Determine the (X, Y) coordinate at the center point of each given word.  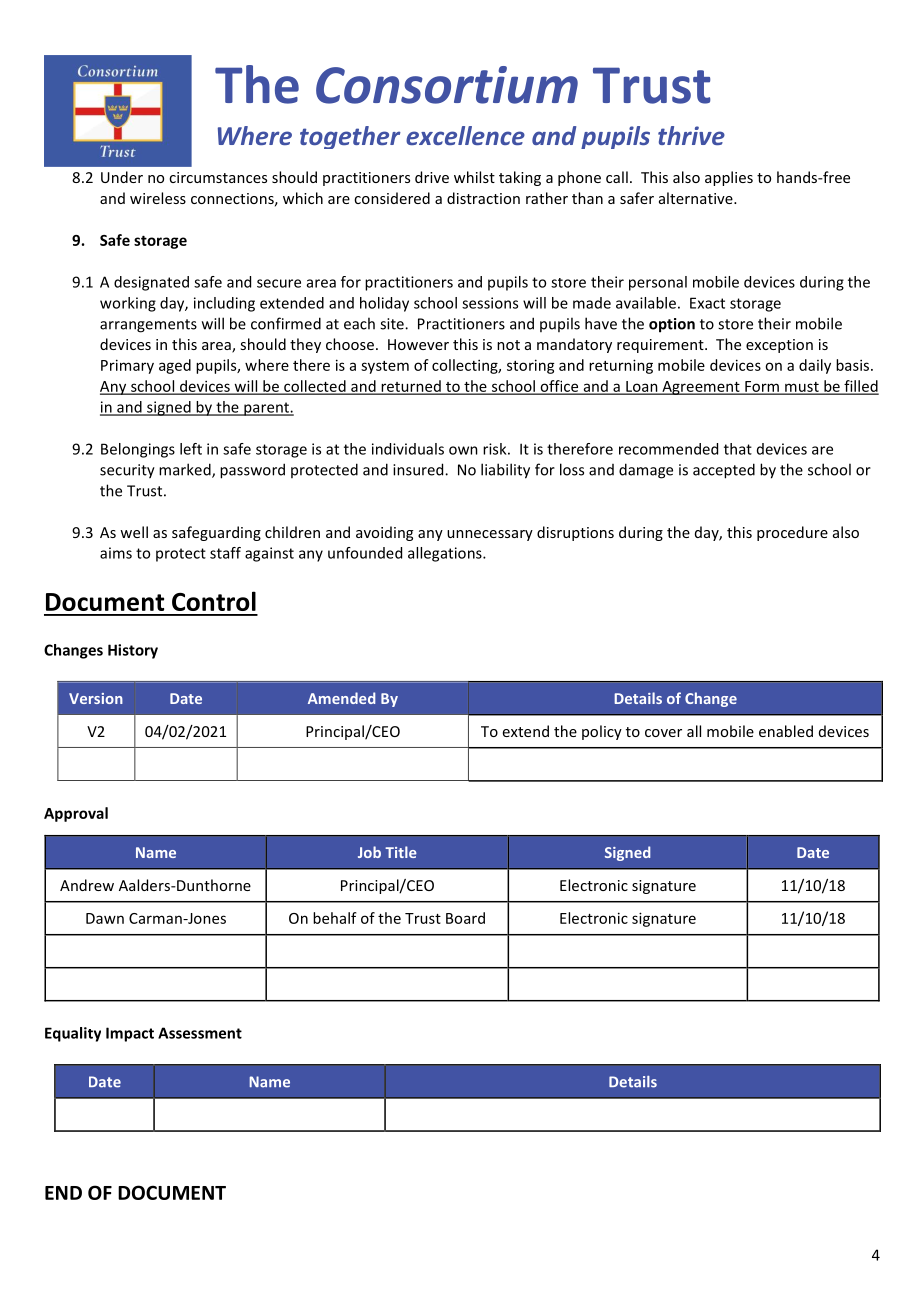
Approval (76, 814)
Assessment (200, 1033)
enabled (786, 731)
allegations (446, 554)
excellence (465, 135)
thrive (691, 135)
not (508, 345)
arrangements (148, 326)
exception (779, 346)
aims (116, 553)
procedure (792, 533)
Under (122, 177)
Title (401, 852)
